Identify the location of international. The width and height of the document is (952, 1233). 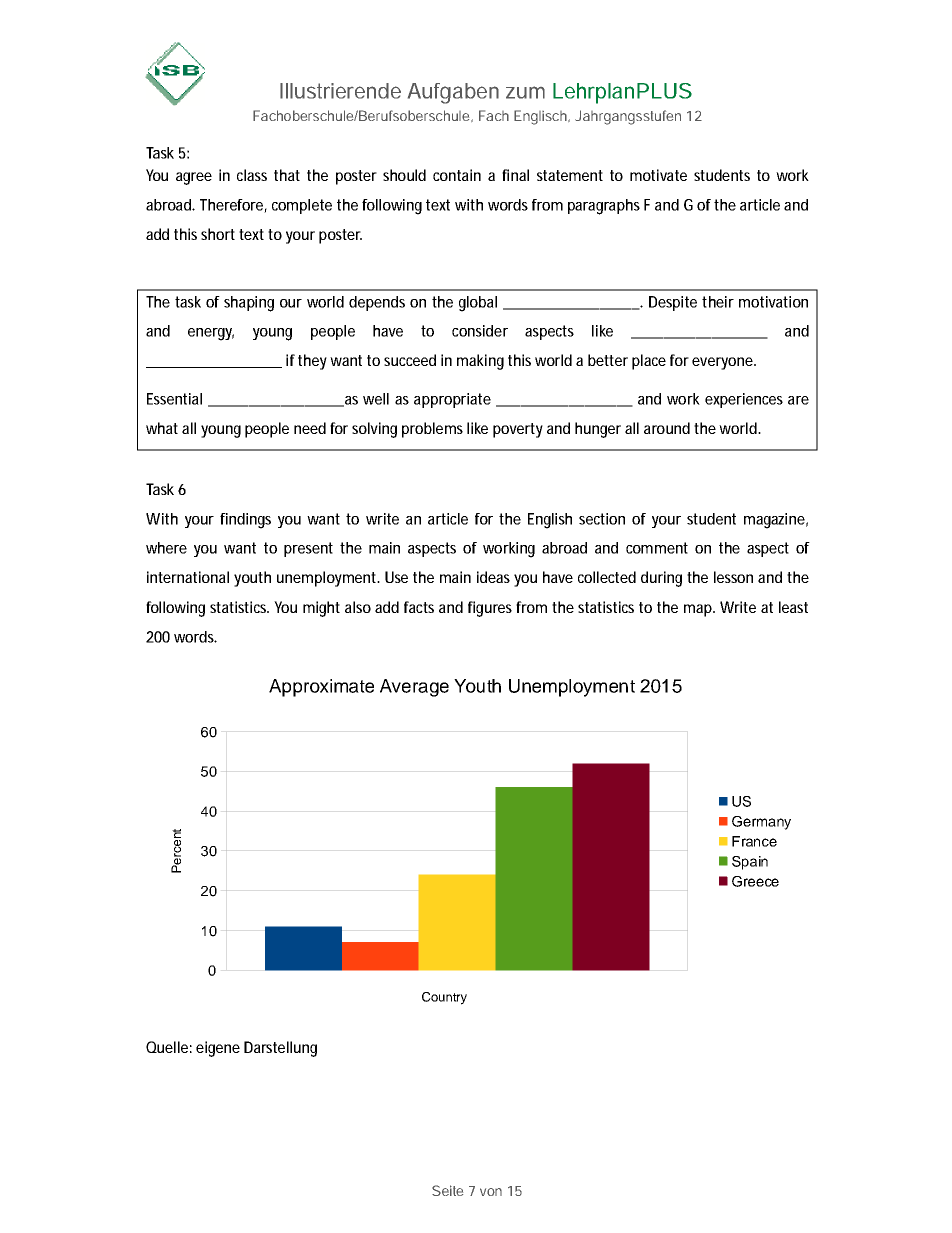
(188, 577).
